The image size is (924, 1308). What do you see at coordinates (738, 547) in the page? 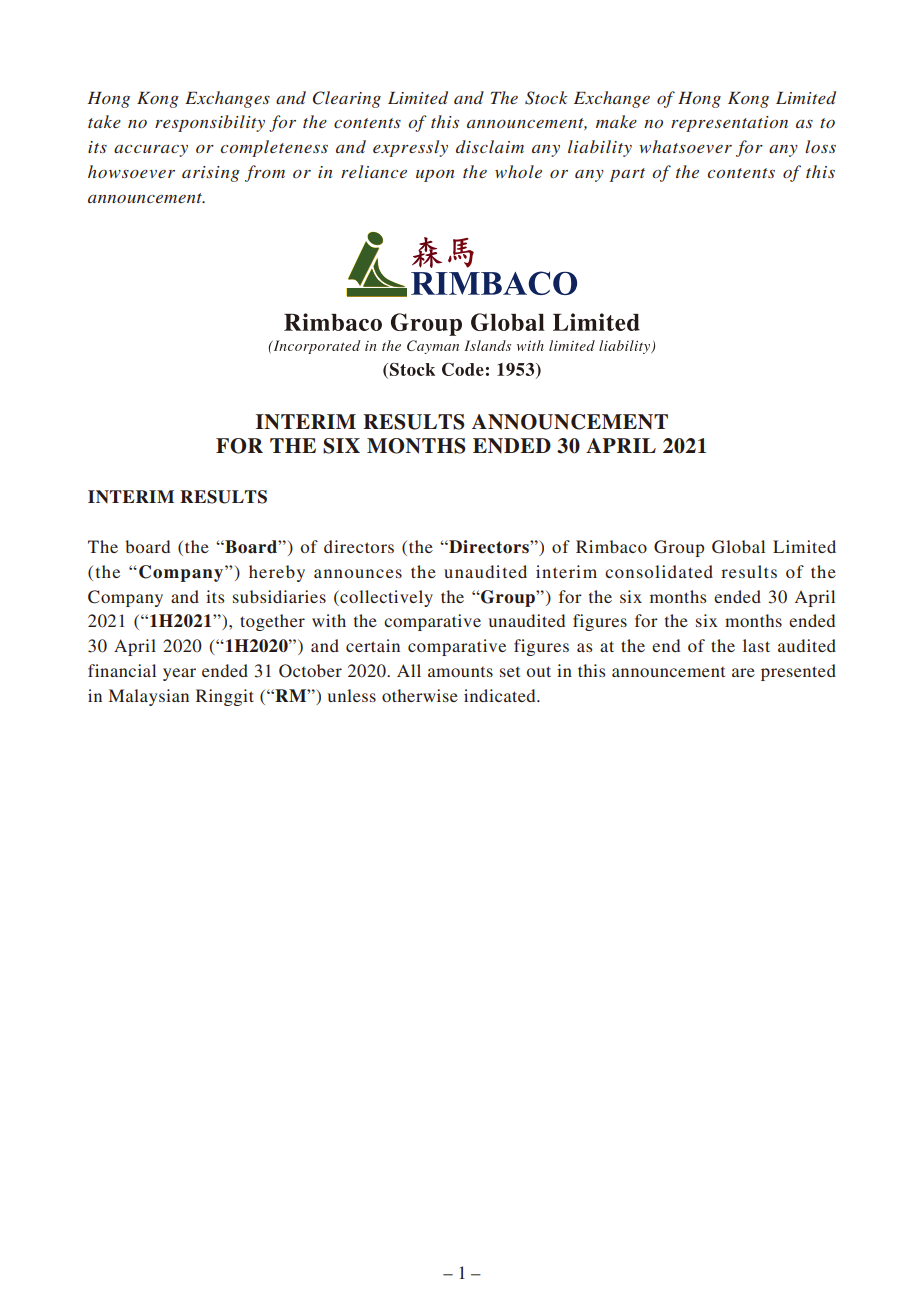
I see `Global` at bounding box center [738, 547].
